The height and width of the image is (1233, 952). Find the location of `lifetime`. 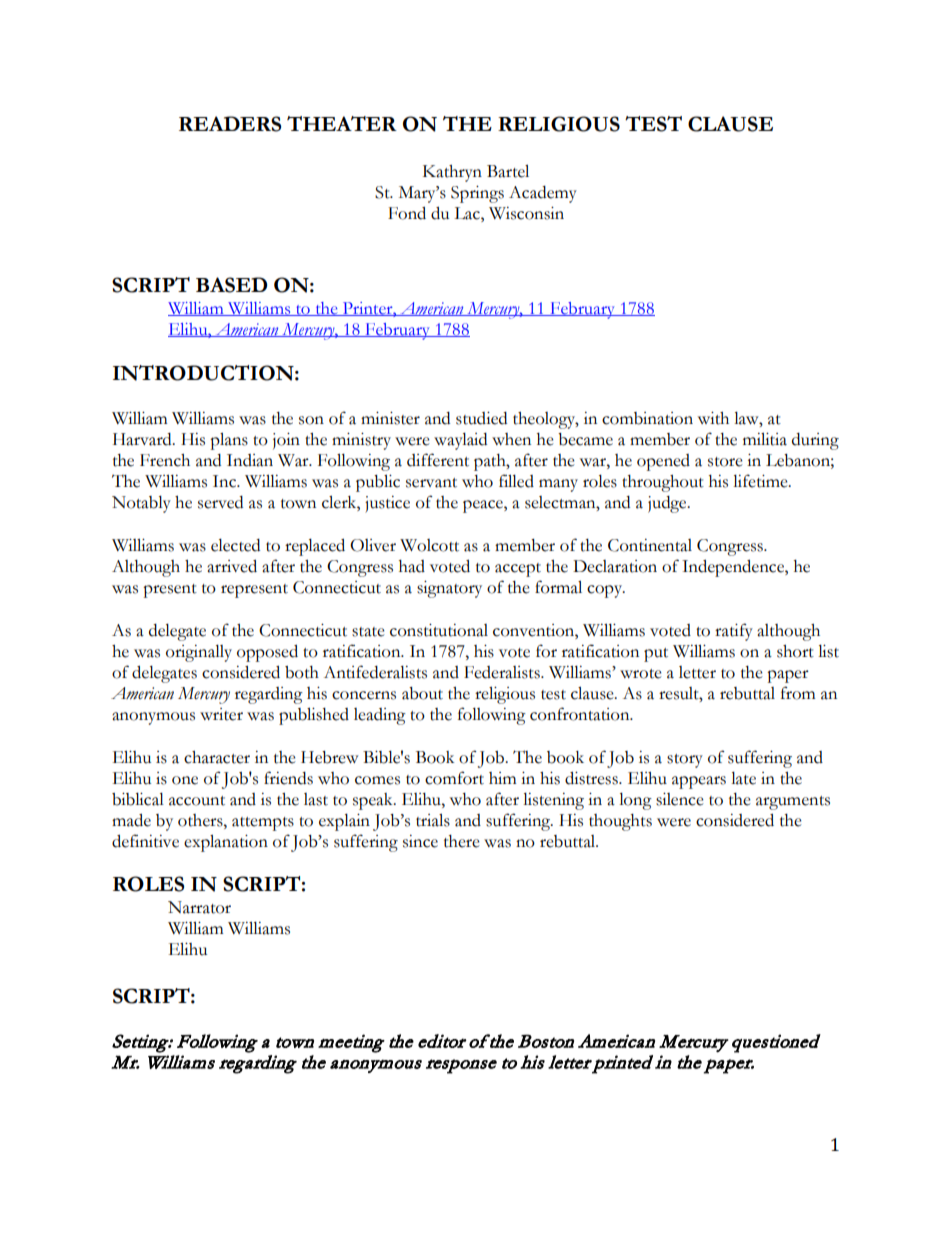

lifetime is located at coordinates (761, 481).
